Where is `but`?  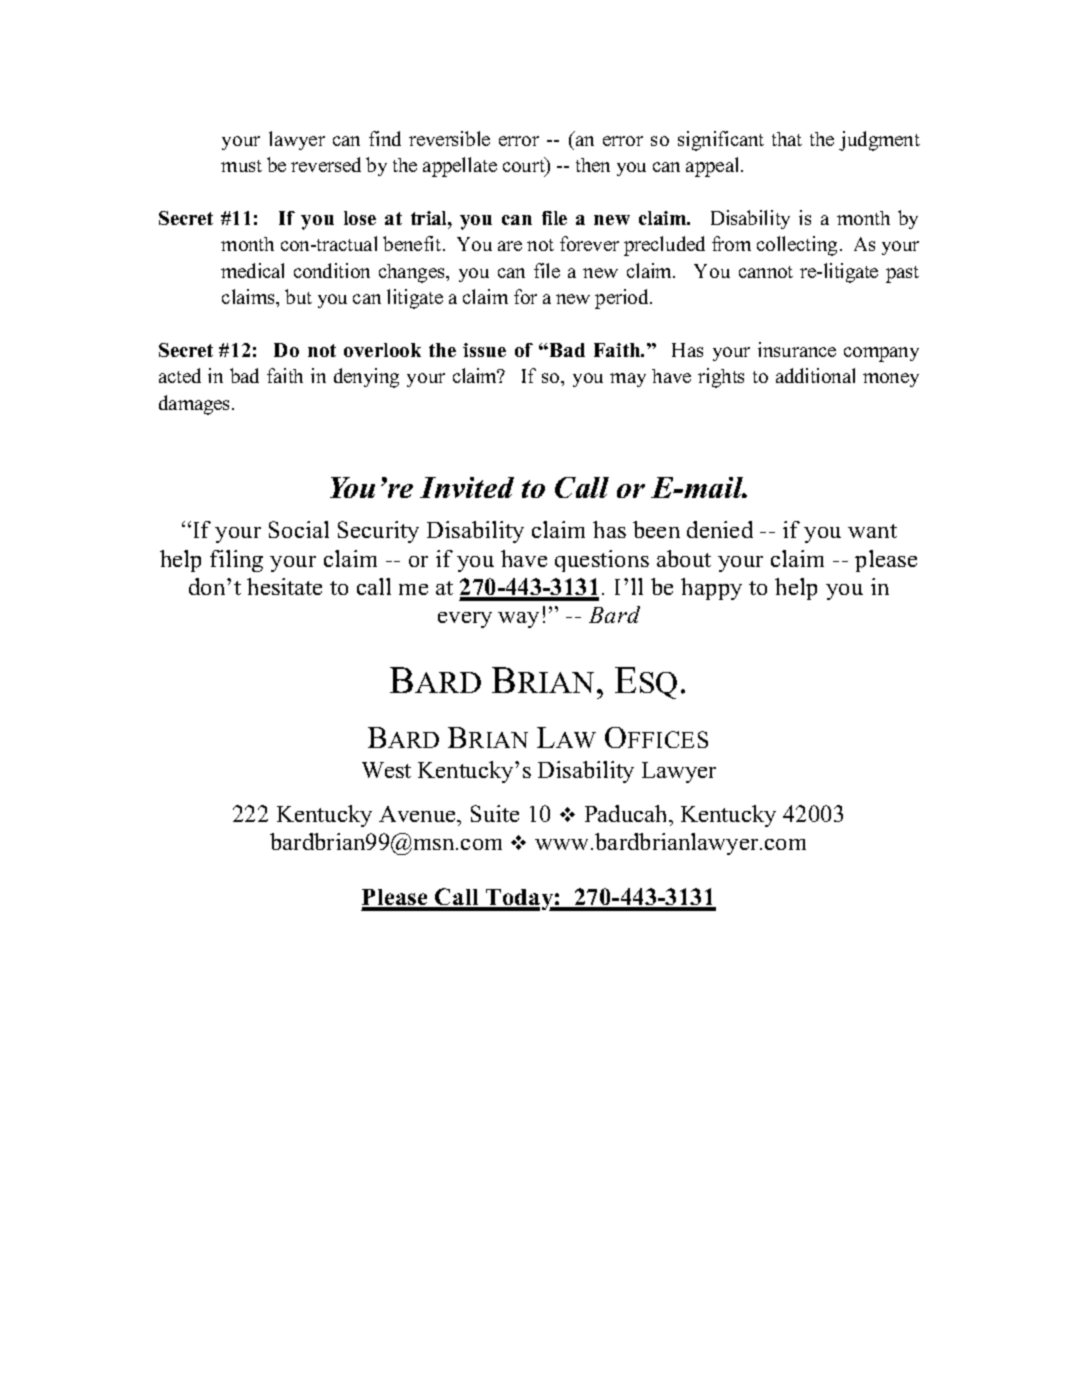
but is located at coordinates (298, 296).
